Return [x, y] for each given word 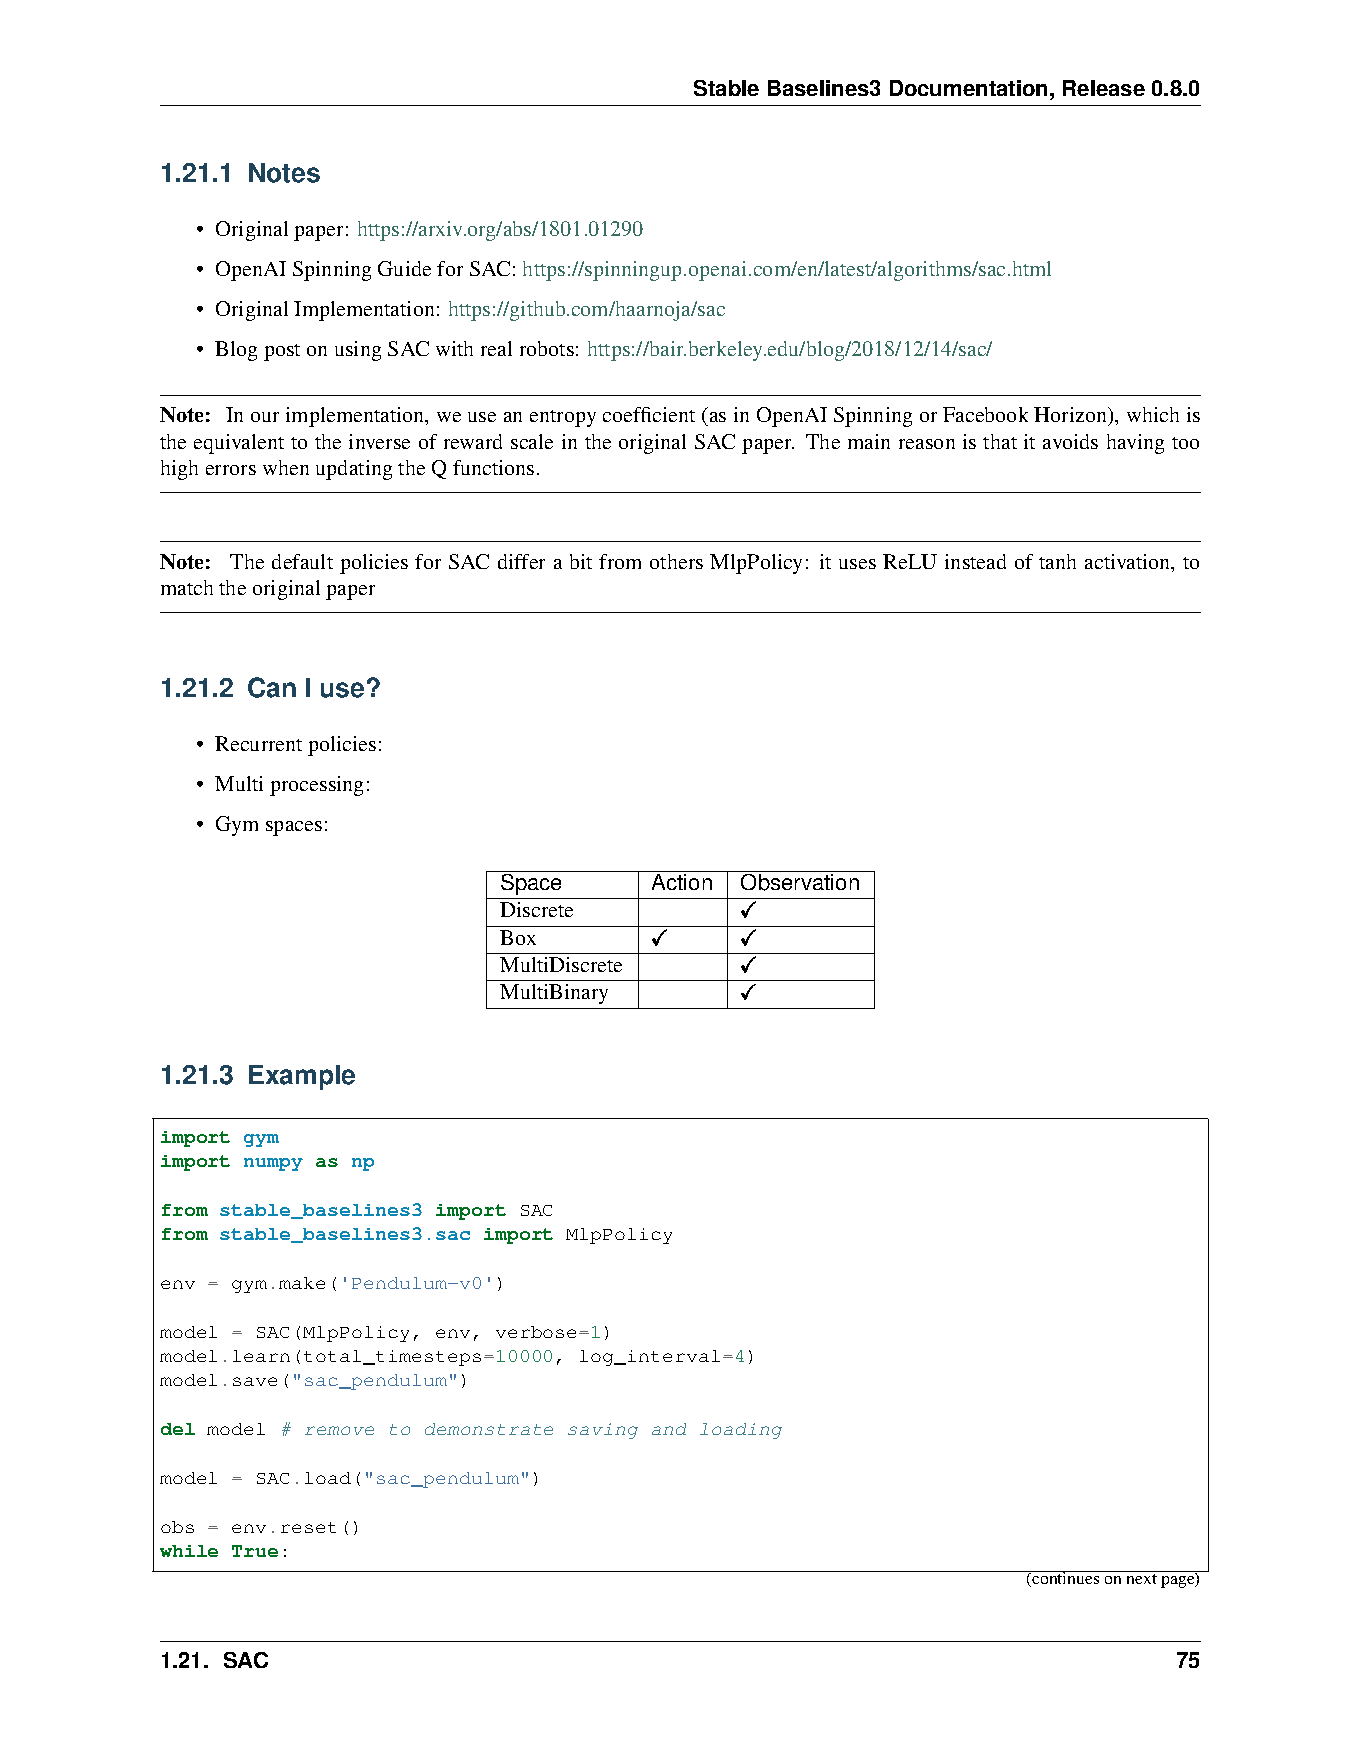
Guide [404, 268]
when [286, 467]
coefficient [649, 414]
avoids [1070, 441]
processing [316, 786]
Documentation [968, 88]
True [255, 1551]
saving [603, 1431]
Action [682, 880]
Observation [800, 881]
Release [1104, 88]
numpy [273, 1164]
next [1142, 1579]
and [669, 1429]
